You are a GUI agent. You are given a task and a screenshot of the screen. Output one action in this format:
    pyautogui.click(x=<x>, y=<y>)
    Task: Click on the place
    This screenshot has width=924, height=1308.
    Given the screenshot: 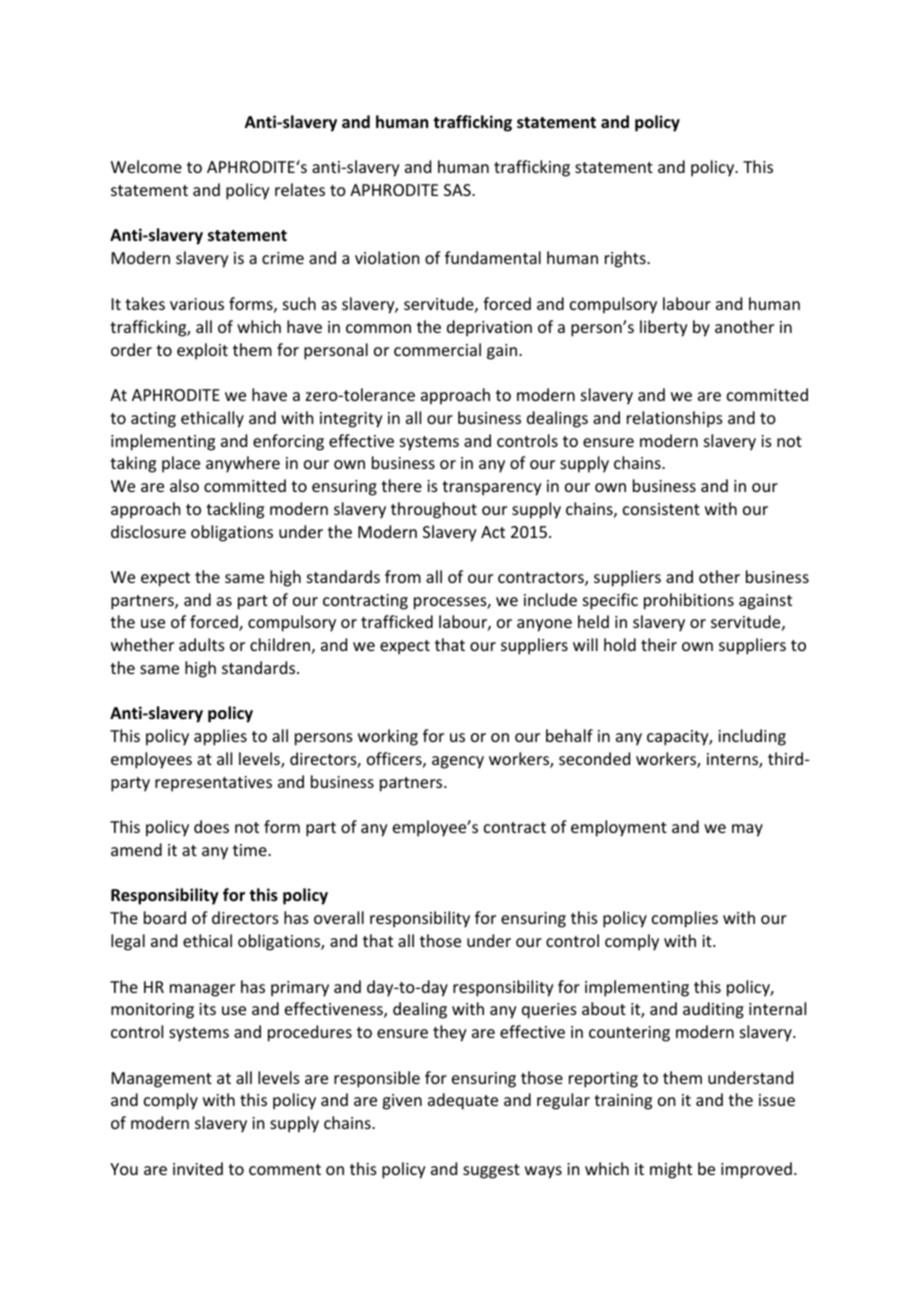 What is the action you would take?
    pyautogui.click(x=181, y=464)
